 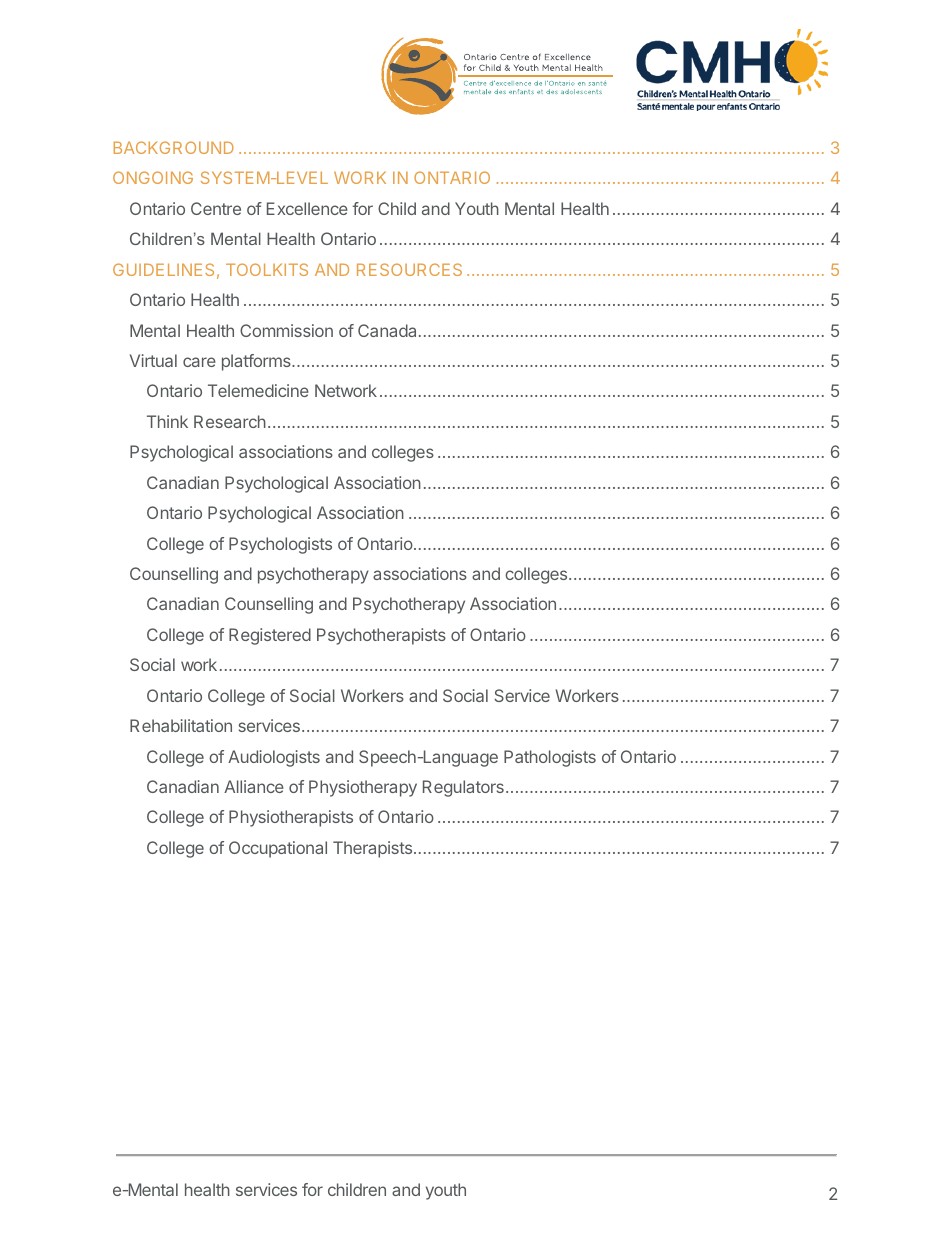 I want to click on Pathologists, so click(x=550, y=758).
